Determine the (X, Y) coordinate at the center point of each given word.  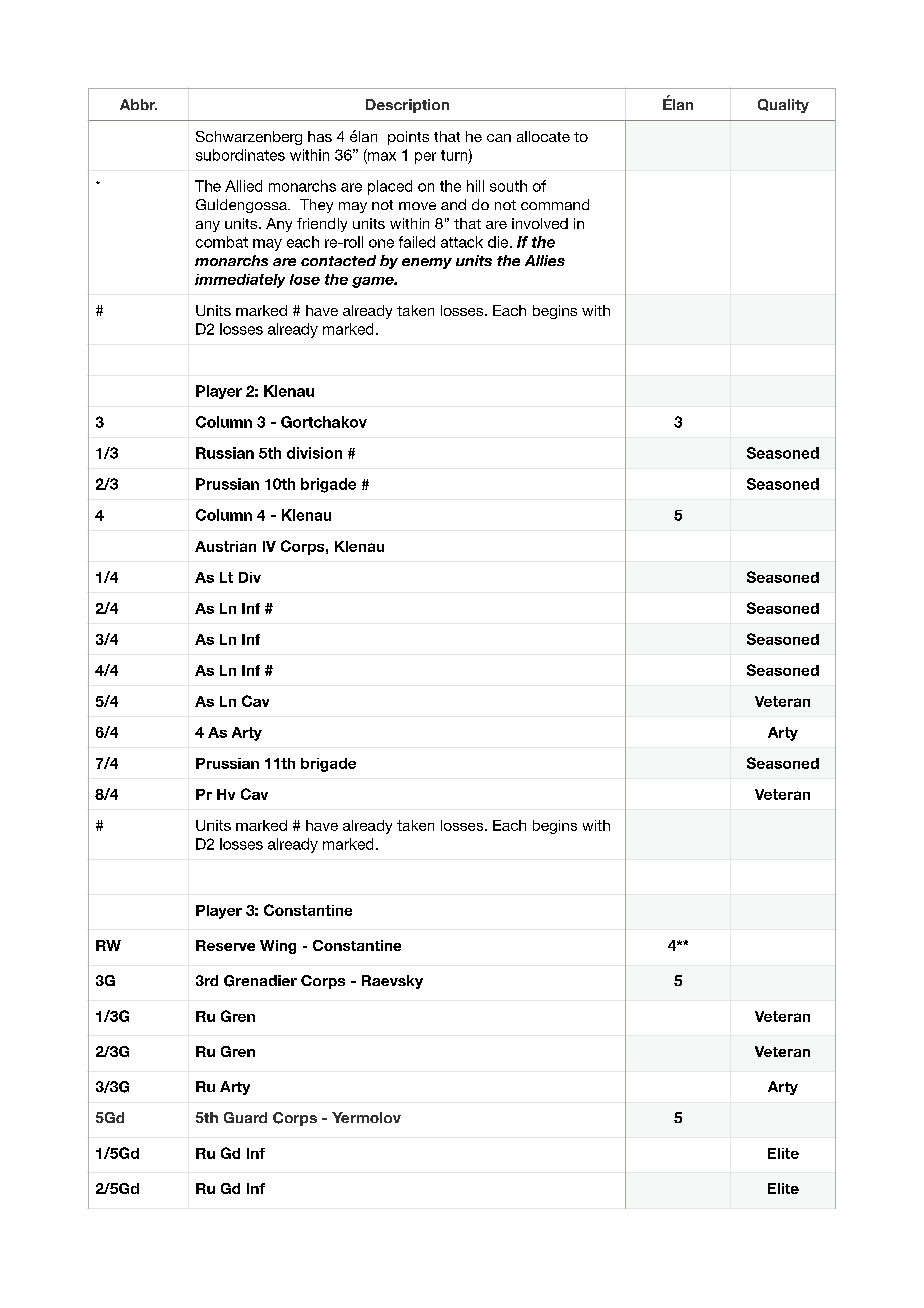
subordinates (240, 155)
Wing (278, 947)
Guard (245, 1117)
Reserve (225, 945)
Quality (783, 106)
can (499, 138)
